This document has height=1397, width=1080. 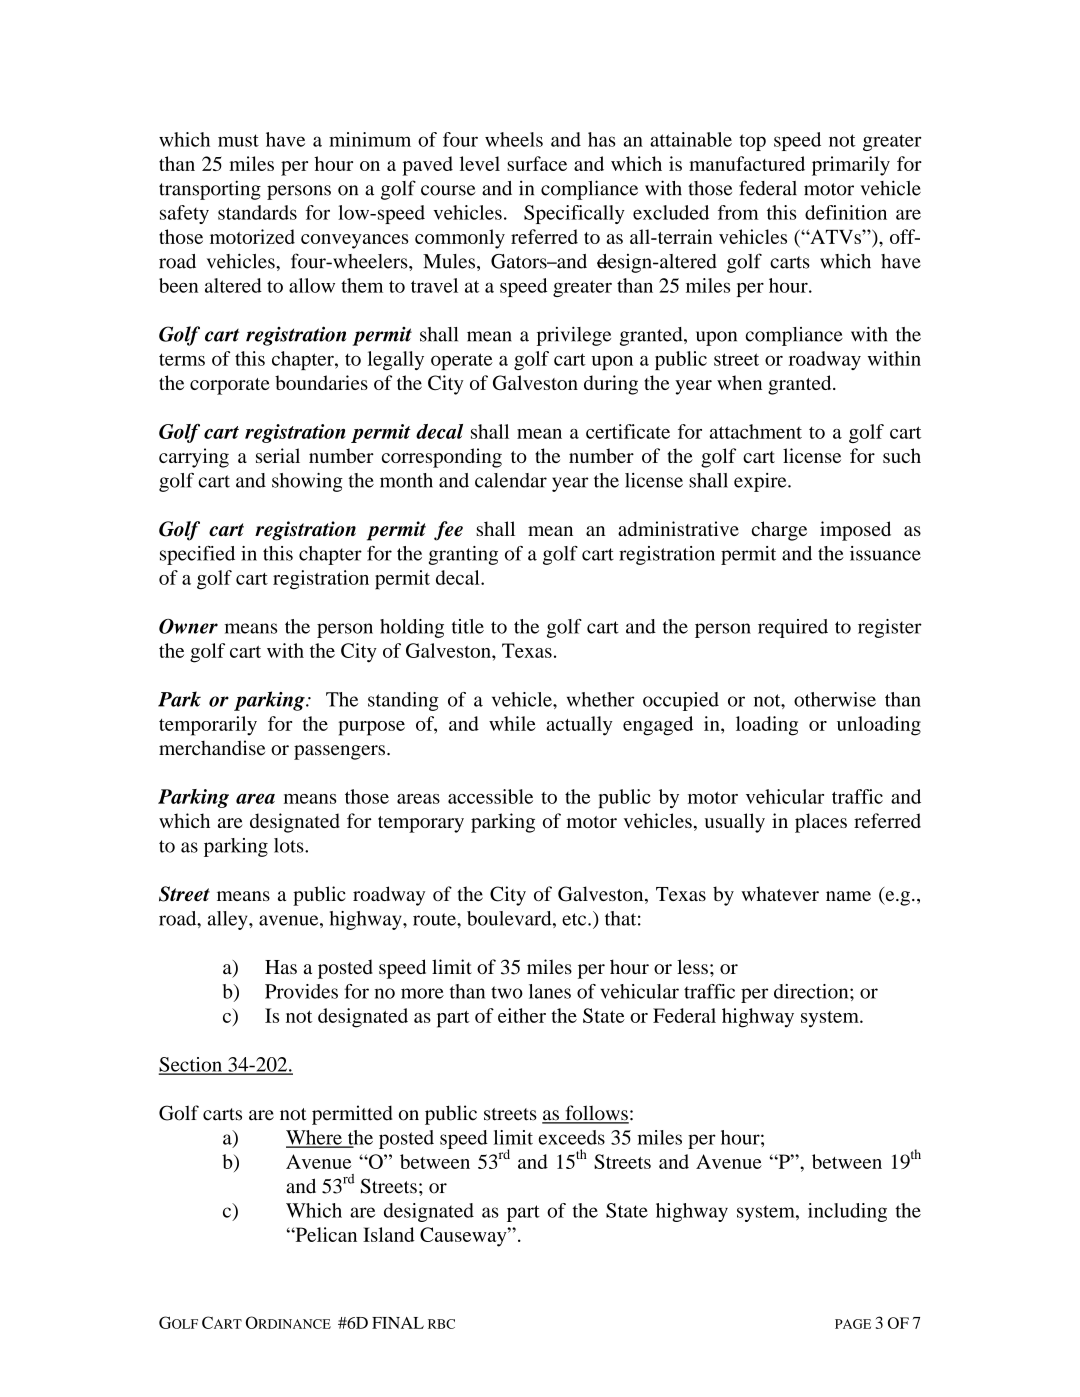 What do you see at coordinates (398, 1323) in the document?
I see `FINAL` at bounding box center [398, 1323].
